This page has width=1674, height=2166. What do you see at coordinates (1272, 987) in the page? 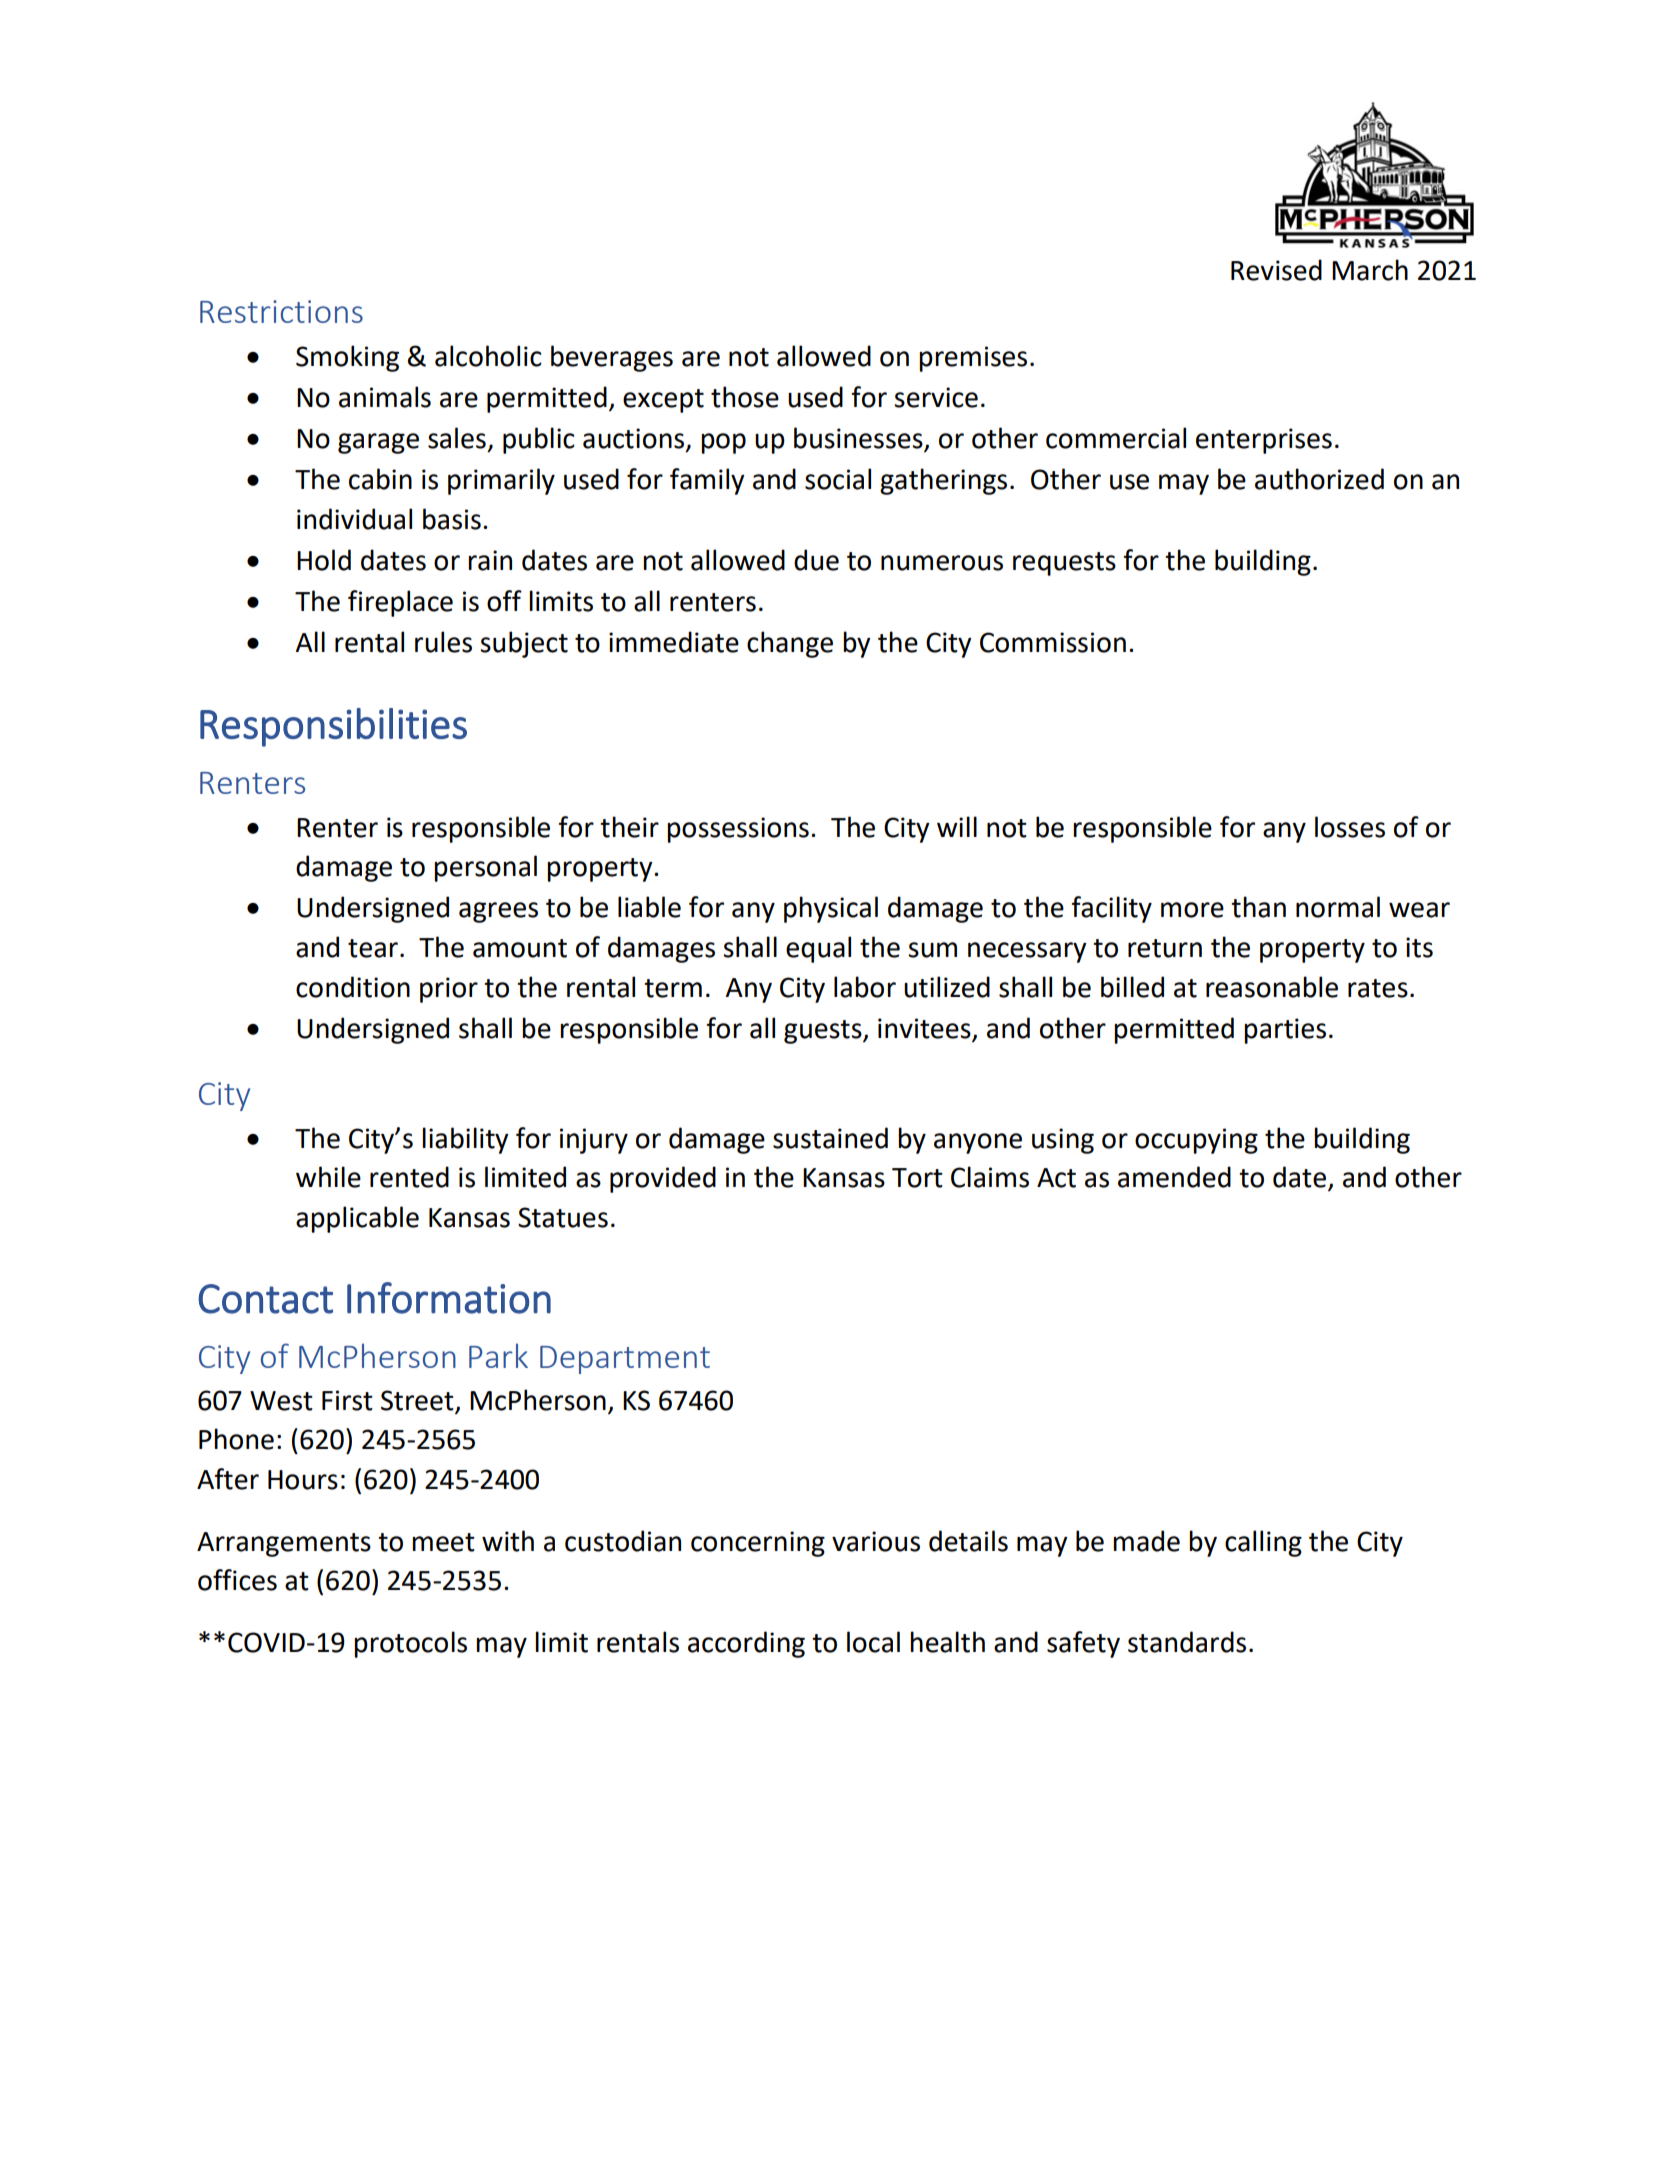
I see `reasonable` at bounding box center [1272, 987].
